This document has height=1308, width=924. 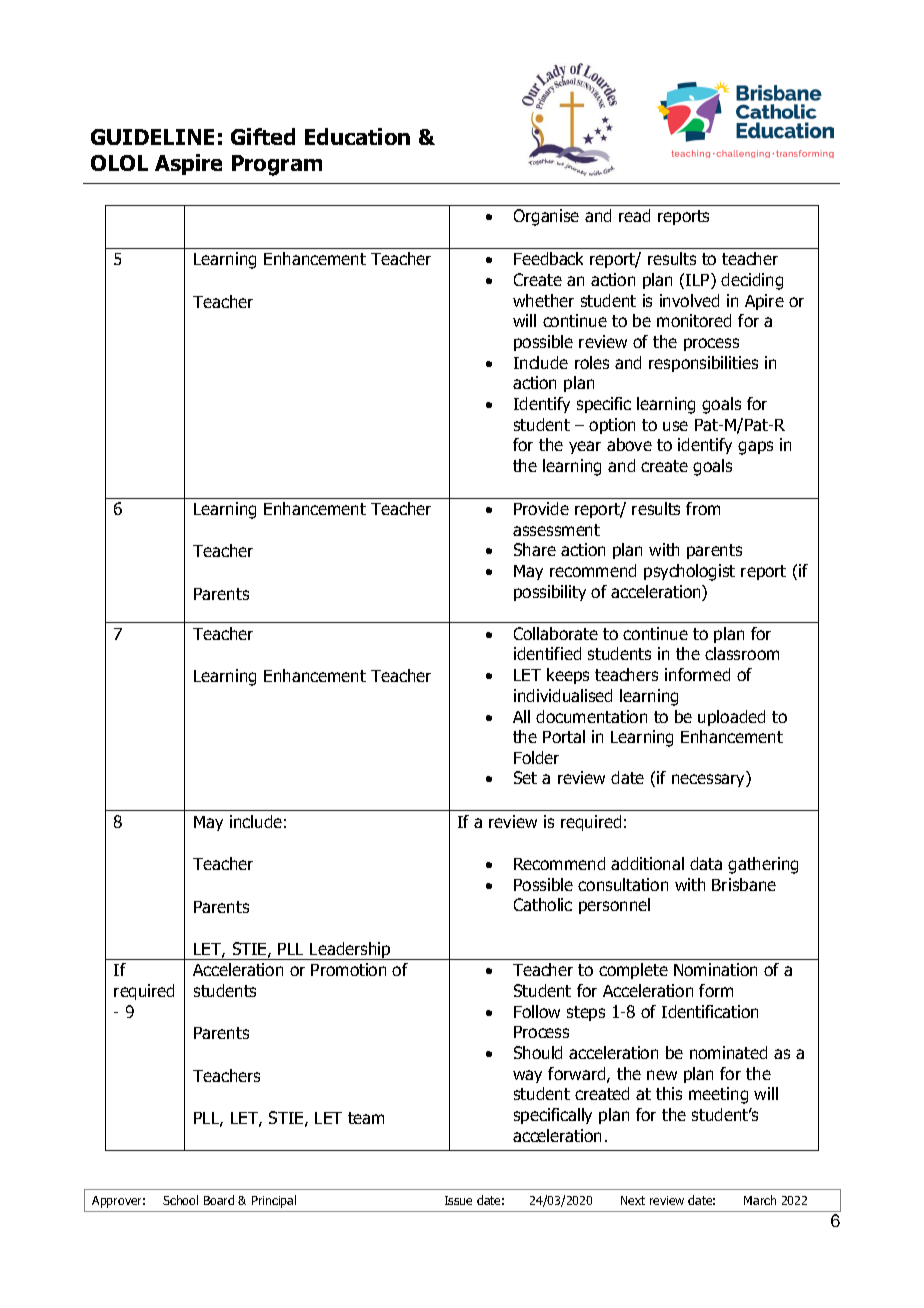 I want to click on Board, so click(x=219, y=1200).
